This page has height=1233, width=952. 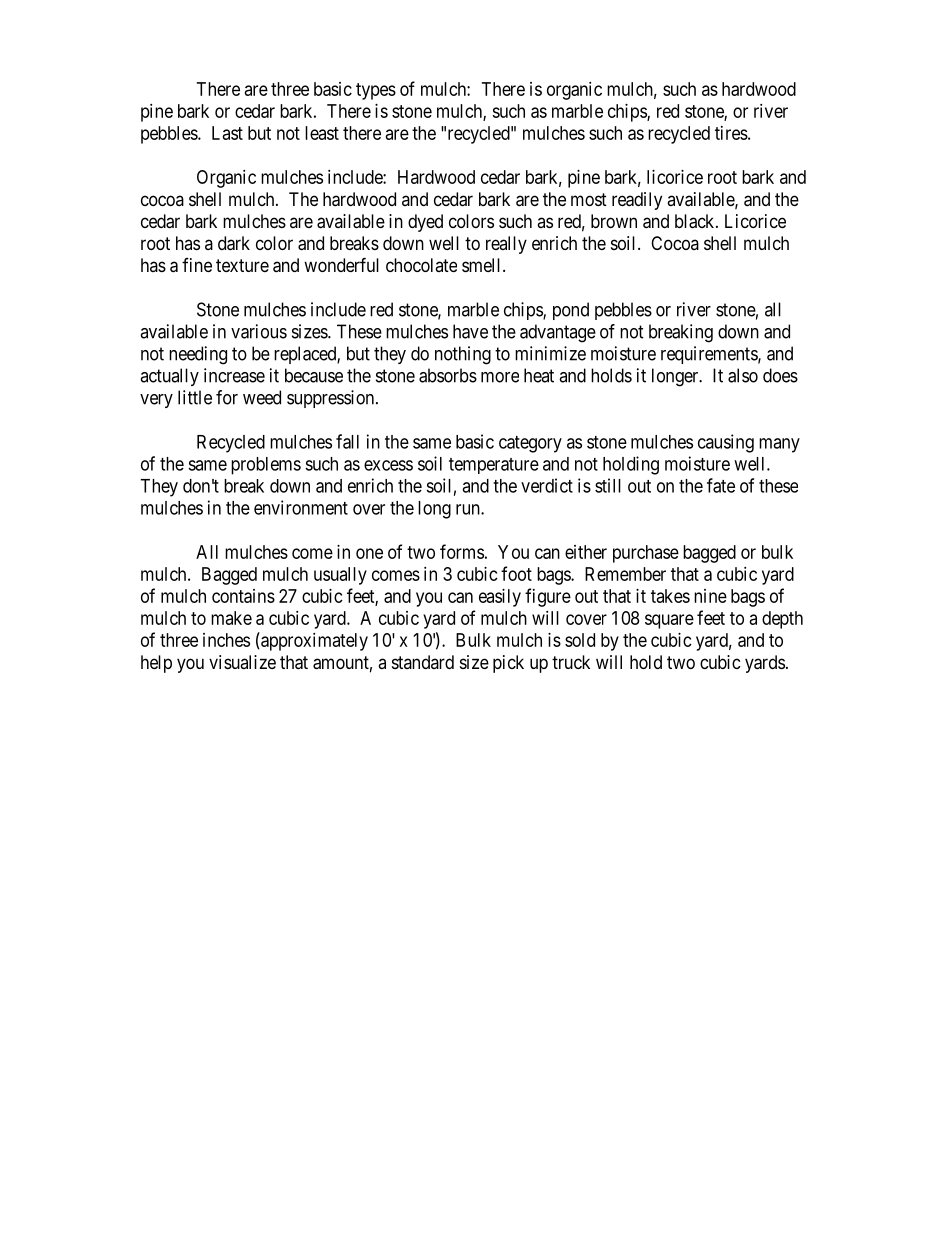 What do you see at coordinates (376, 91) in the page?
I see `types` at bounding box center [376, 91].
